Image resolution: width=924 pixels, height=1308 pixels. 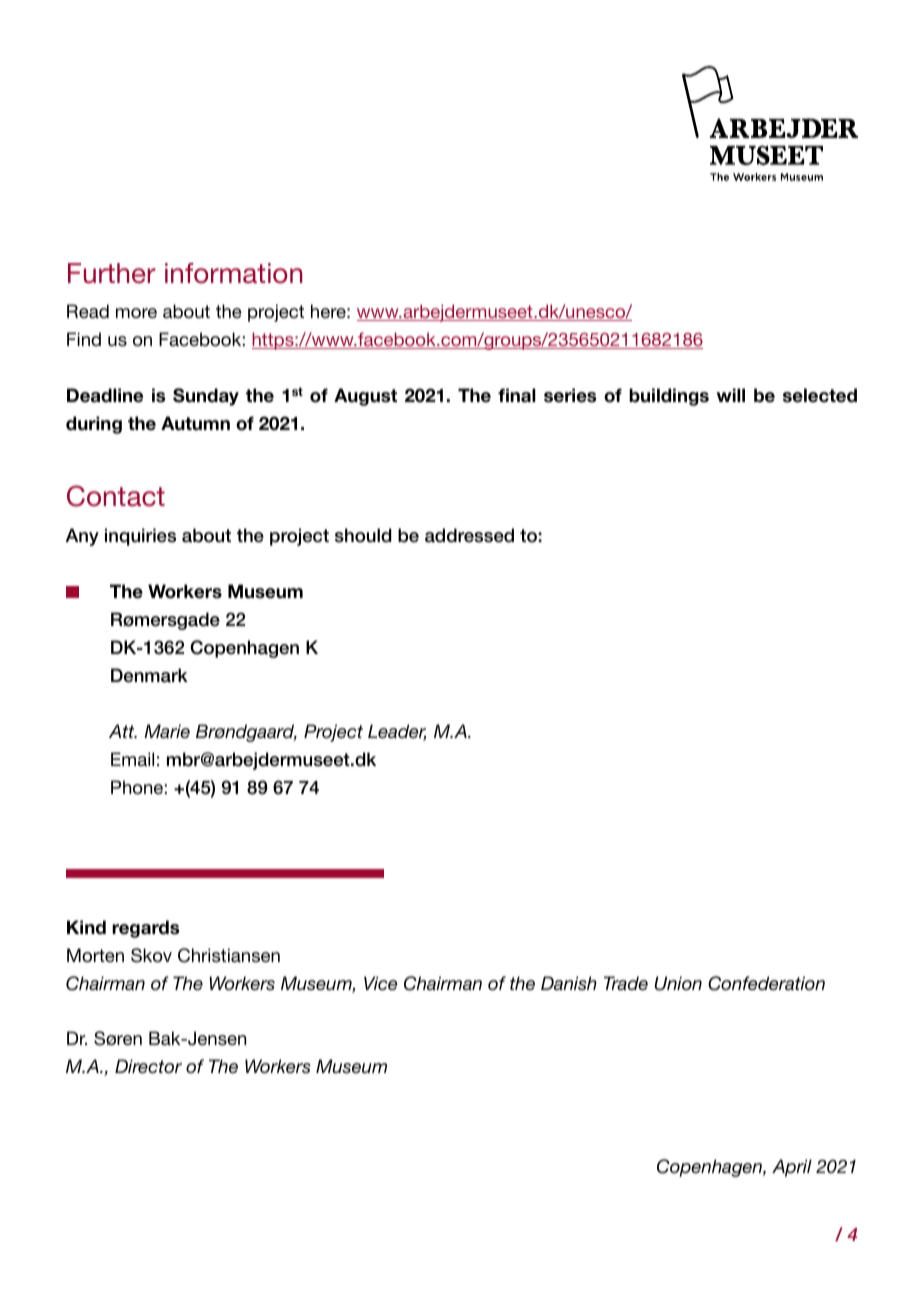 I want to click on regards, so click(x=145, y=929).
